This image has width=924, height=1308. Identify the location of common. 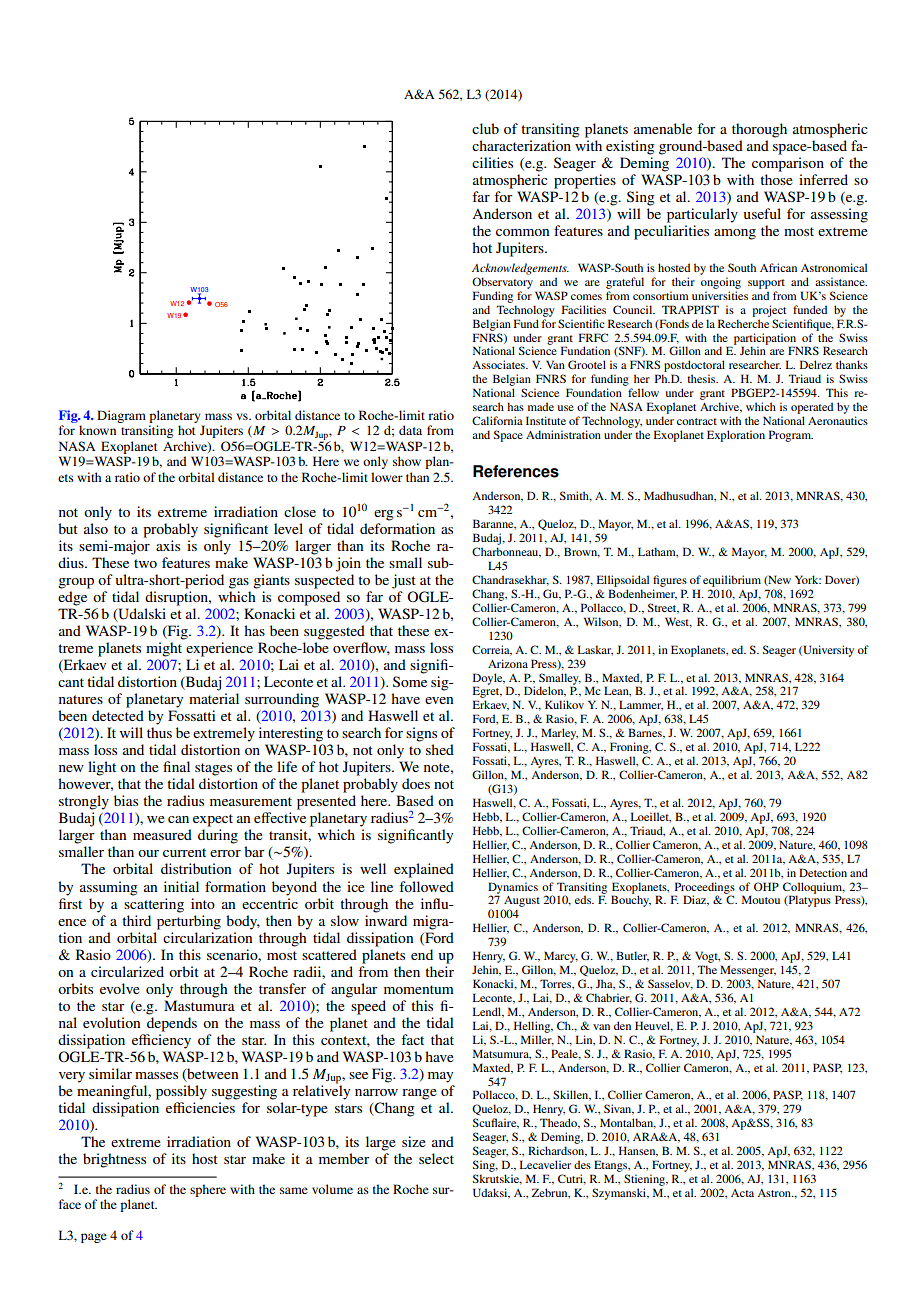
(522, 232).
